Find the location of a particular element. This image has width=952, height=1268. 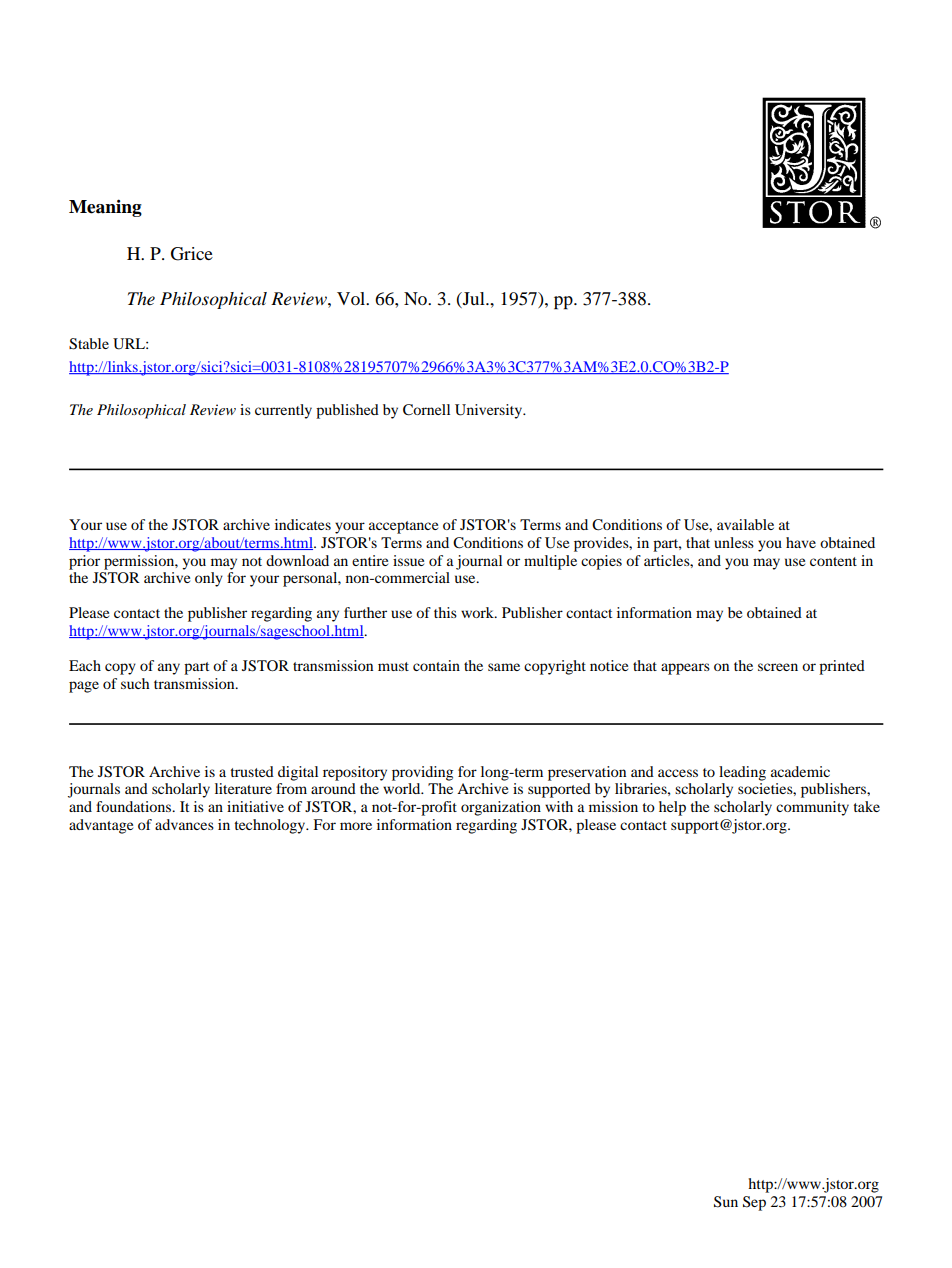

advances is located at coordinates (184, 824).
